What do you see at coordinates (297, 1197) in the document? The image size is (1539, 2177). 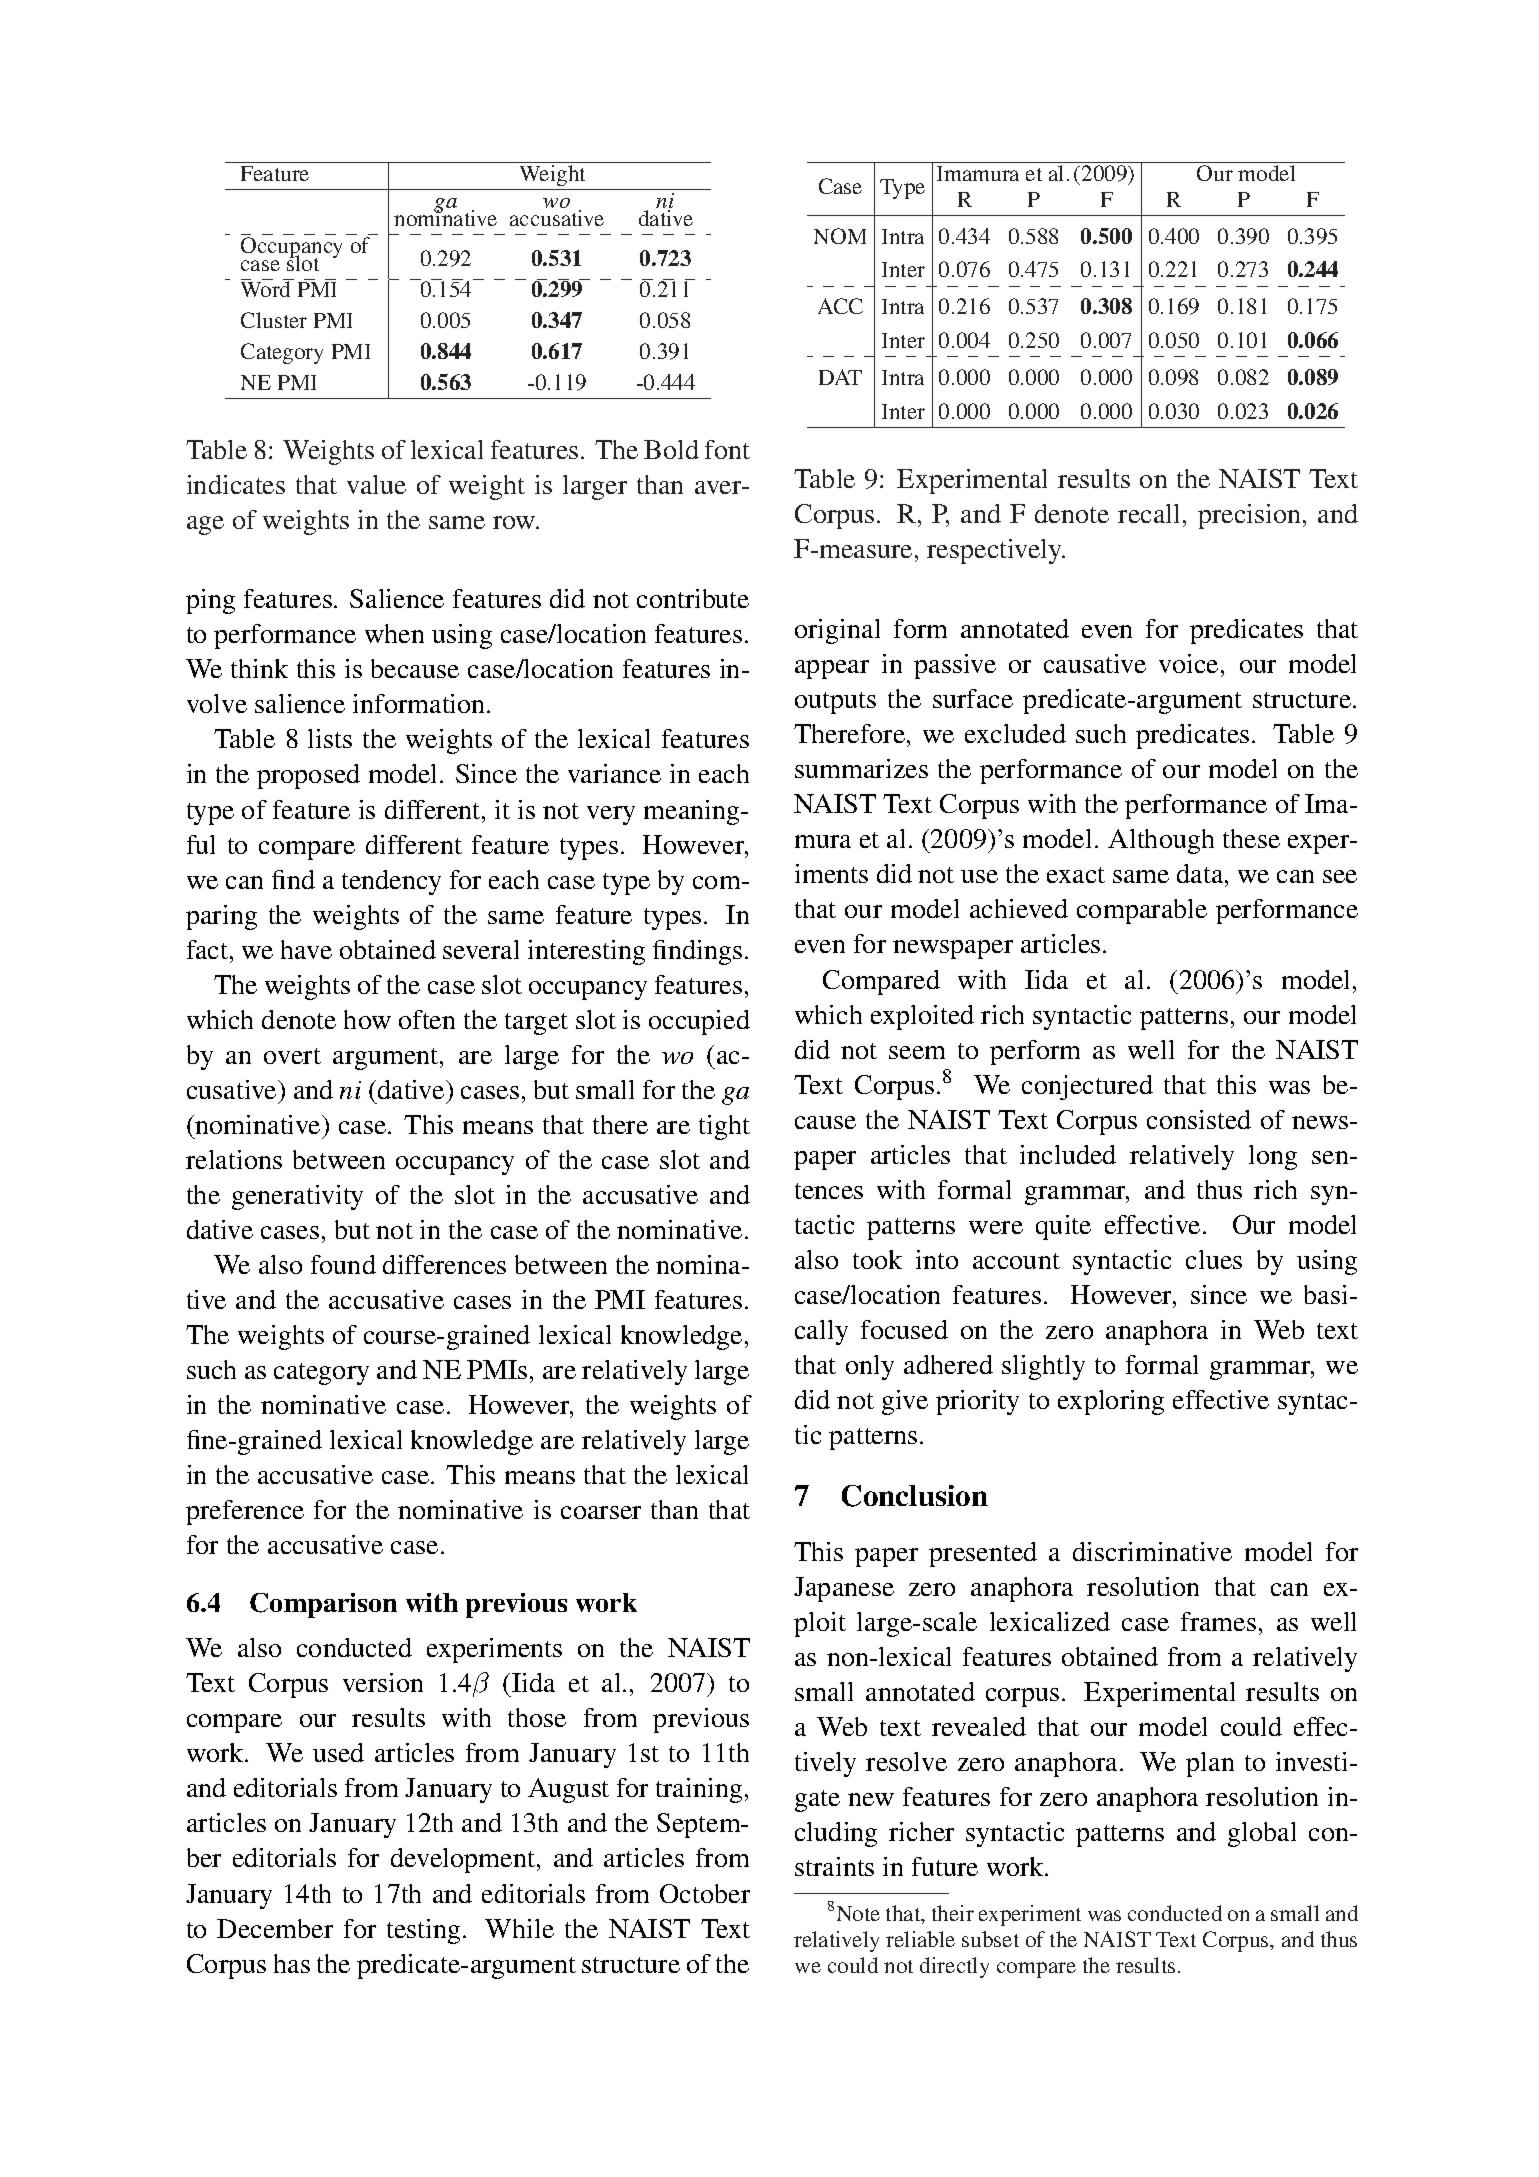 I see `generativity` at bounding box center [297, 1197].
